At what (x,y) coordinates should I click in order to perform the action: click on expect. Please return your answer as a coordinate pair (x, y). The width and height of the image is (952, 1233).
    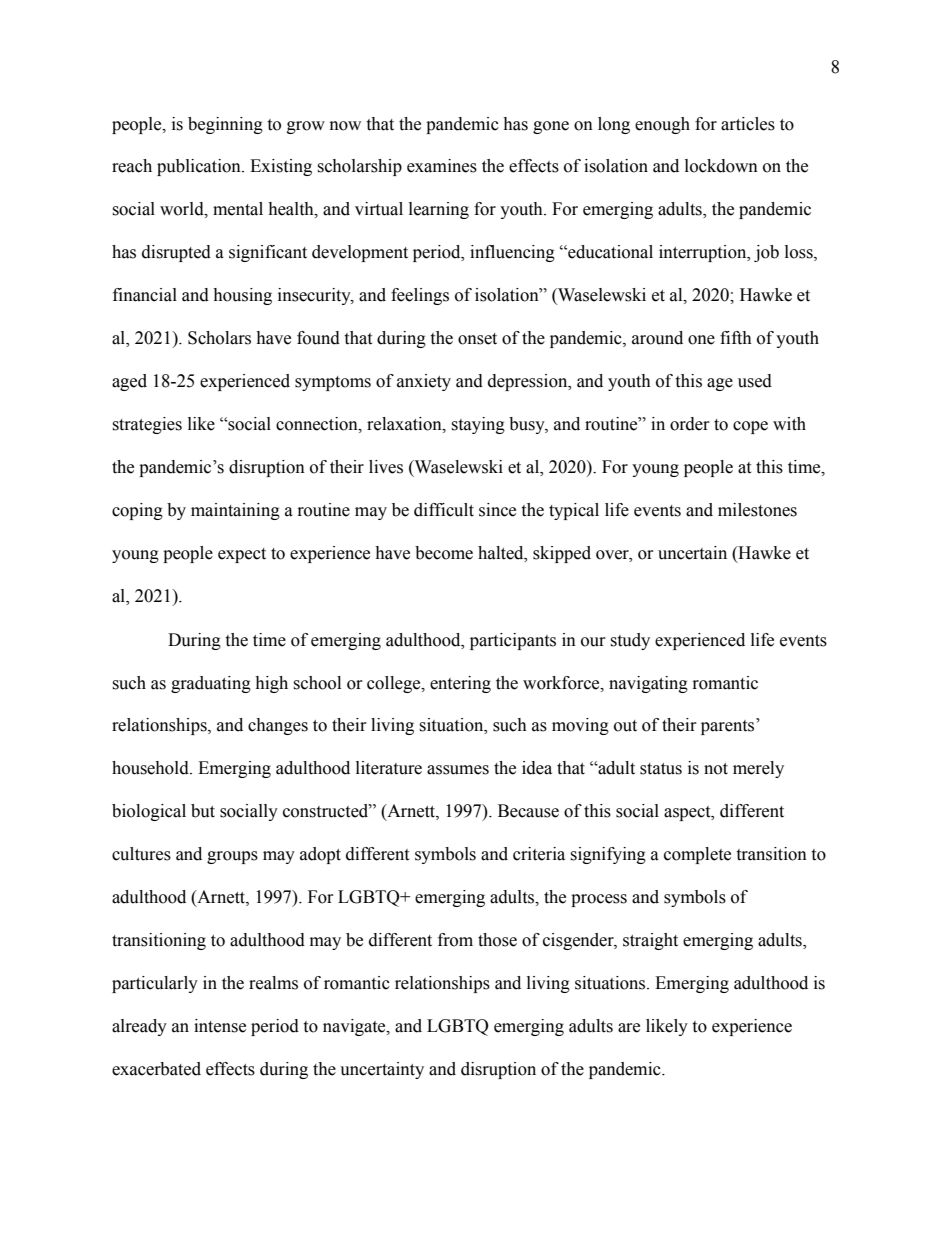
    Looking at the image, I should click on (242, 555).
